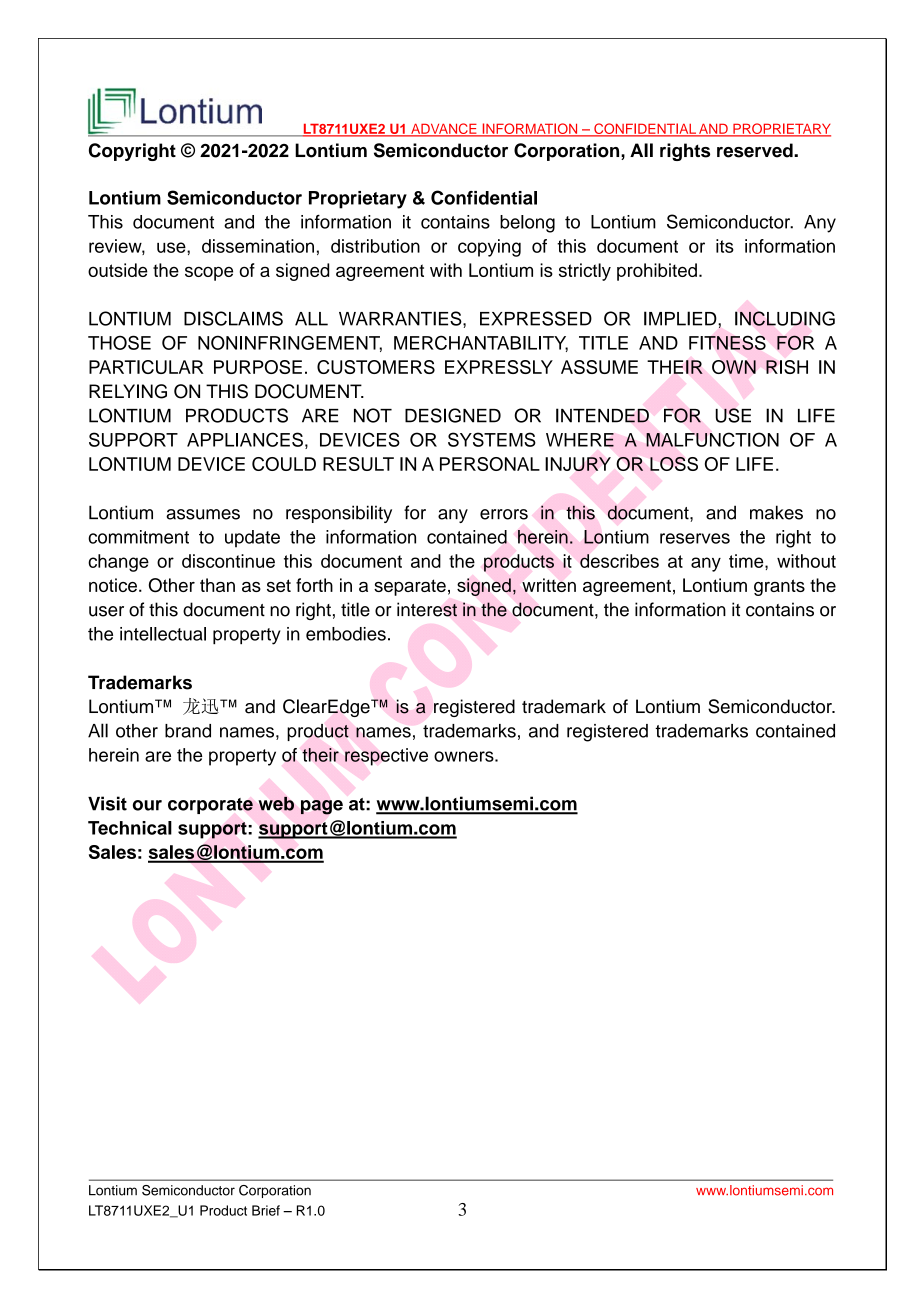  Describe the element at coordinates (444, 129) in the page. I see `ADVANCE` at that location.
